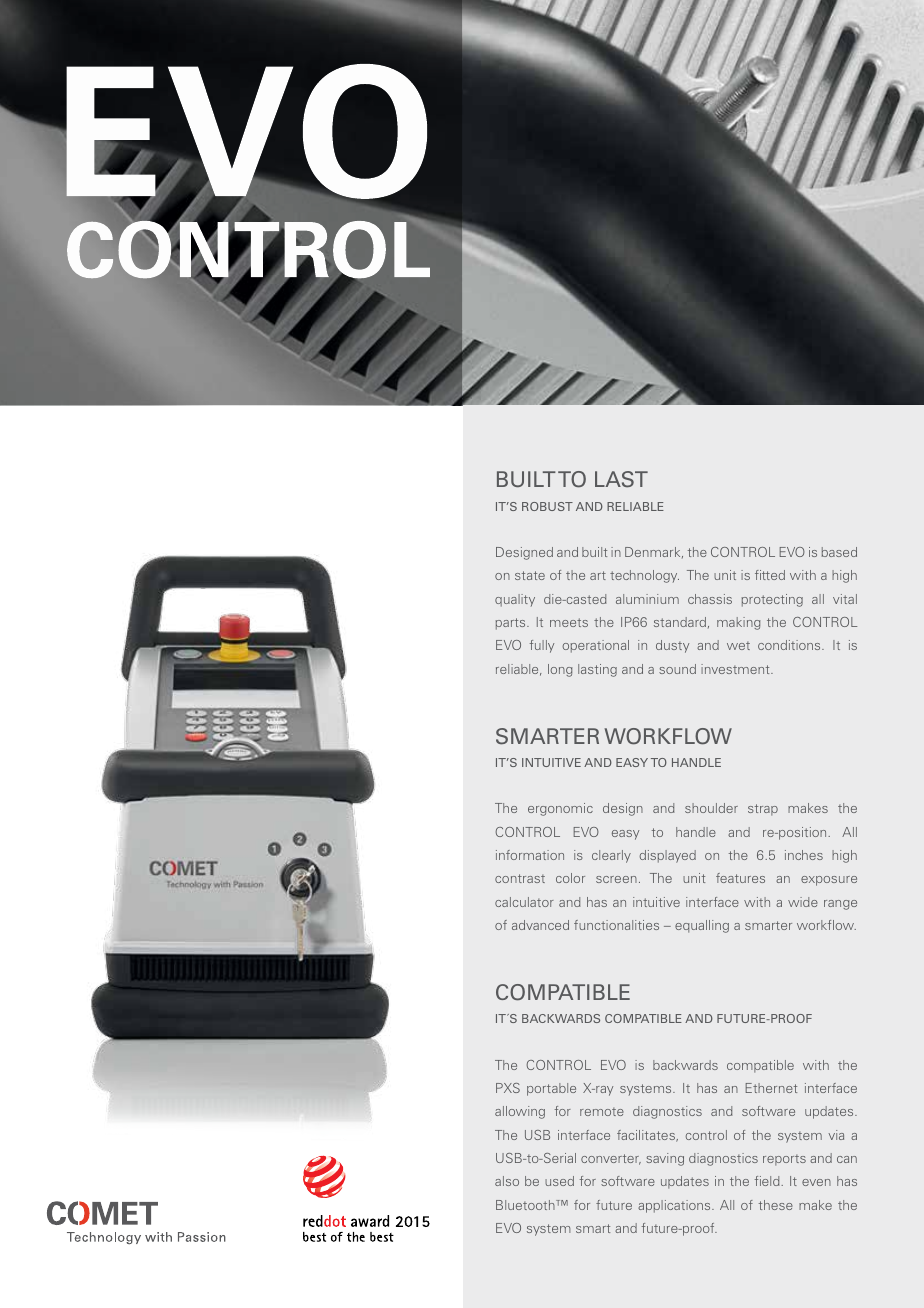 This screenshot has width=924, height=1308. I want to click on equalling, so click(702, 926).
